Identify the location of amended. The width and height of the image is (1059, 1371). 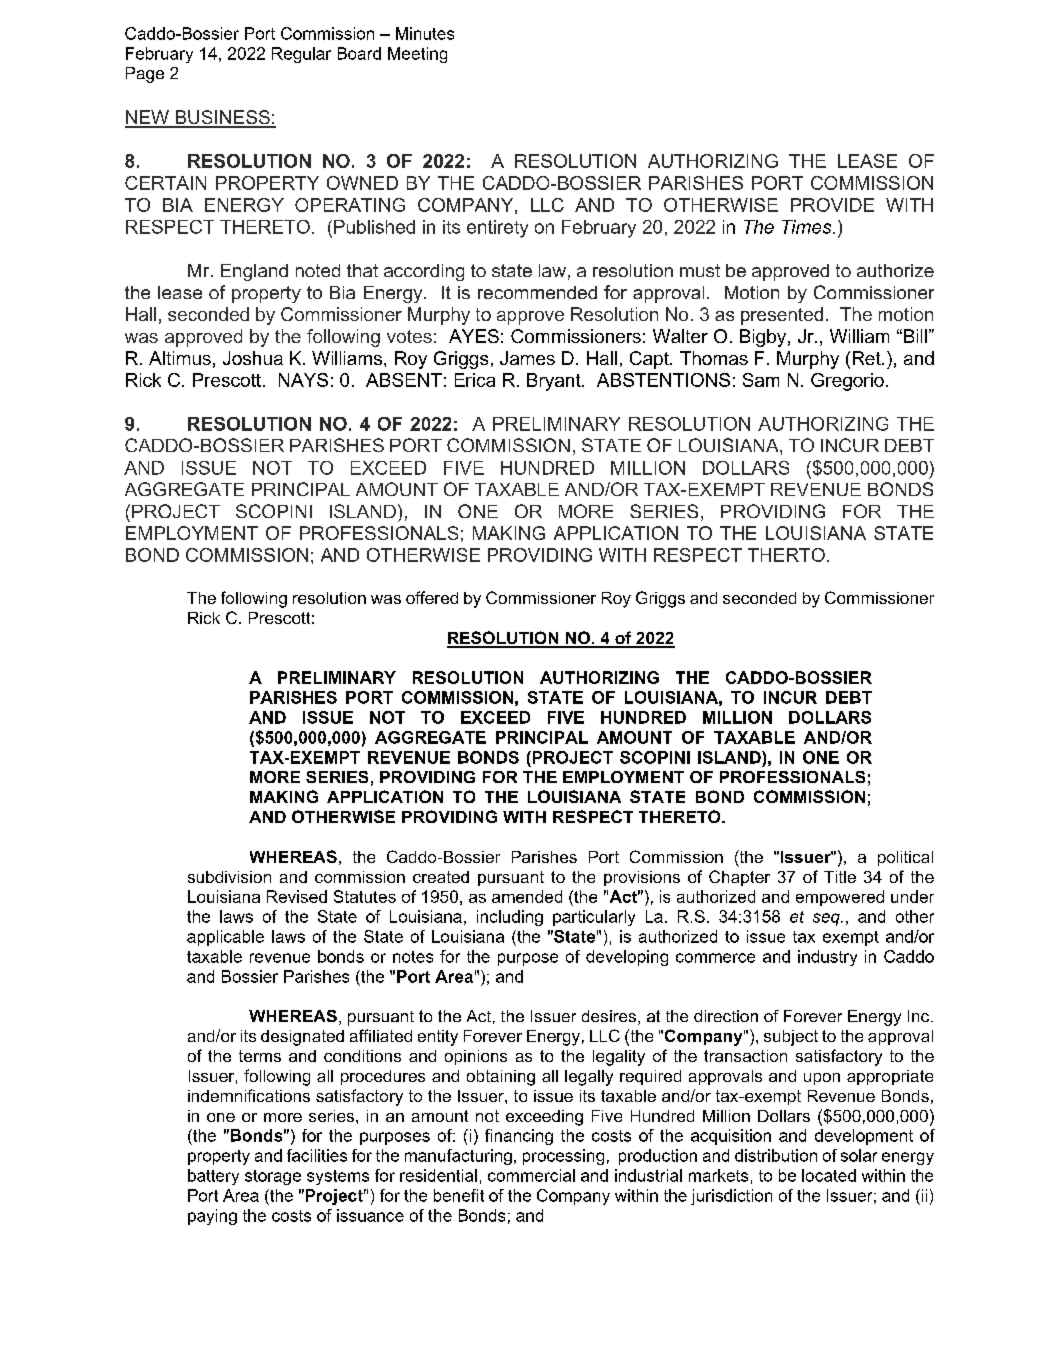
(527, 896).
